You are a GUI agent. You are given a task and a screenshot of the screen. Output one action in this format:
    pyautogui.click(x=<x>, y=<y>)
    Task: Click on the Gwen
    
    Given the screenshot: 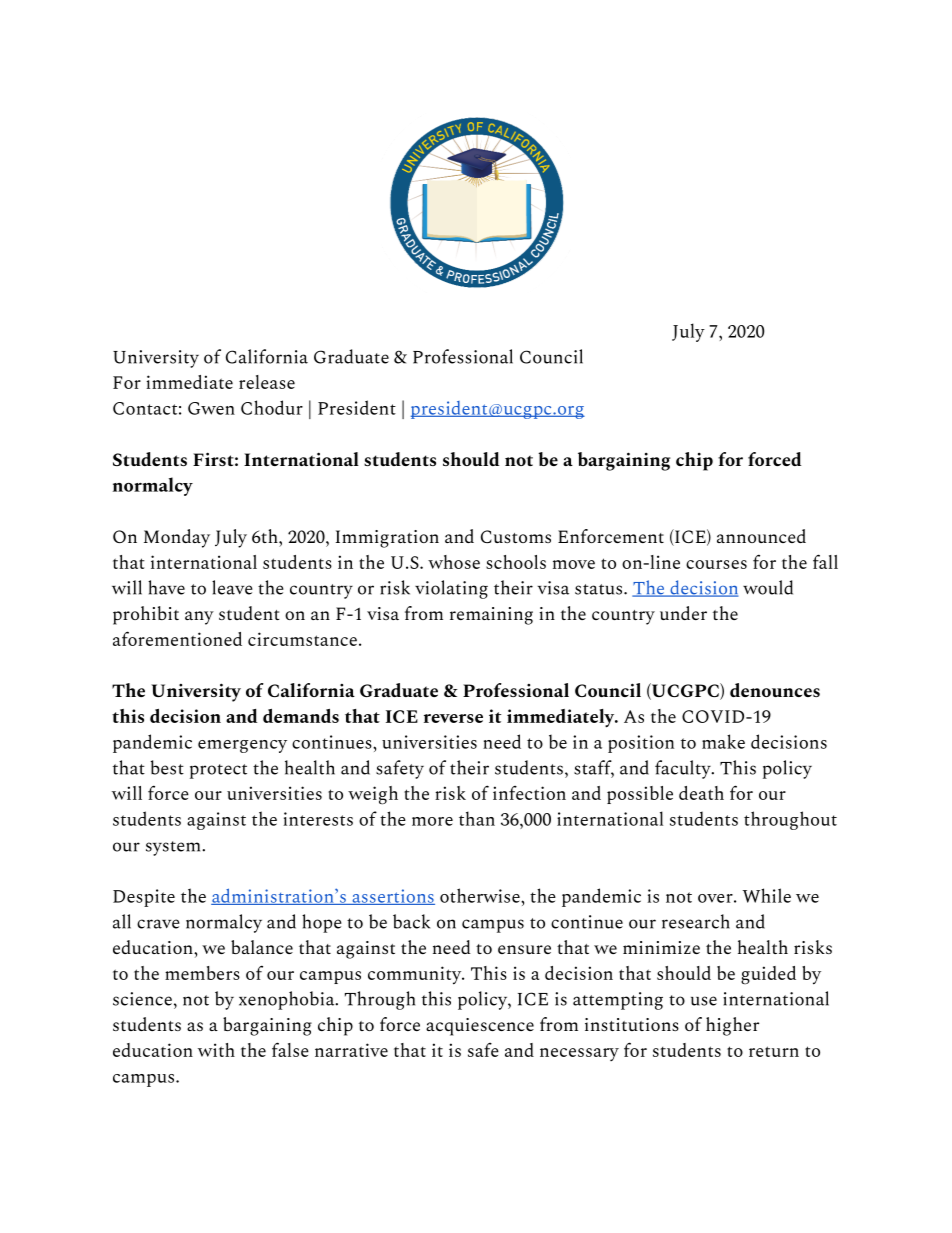 What is the action you would take?
    pyautogui.click(x=211, y=408)
